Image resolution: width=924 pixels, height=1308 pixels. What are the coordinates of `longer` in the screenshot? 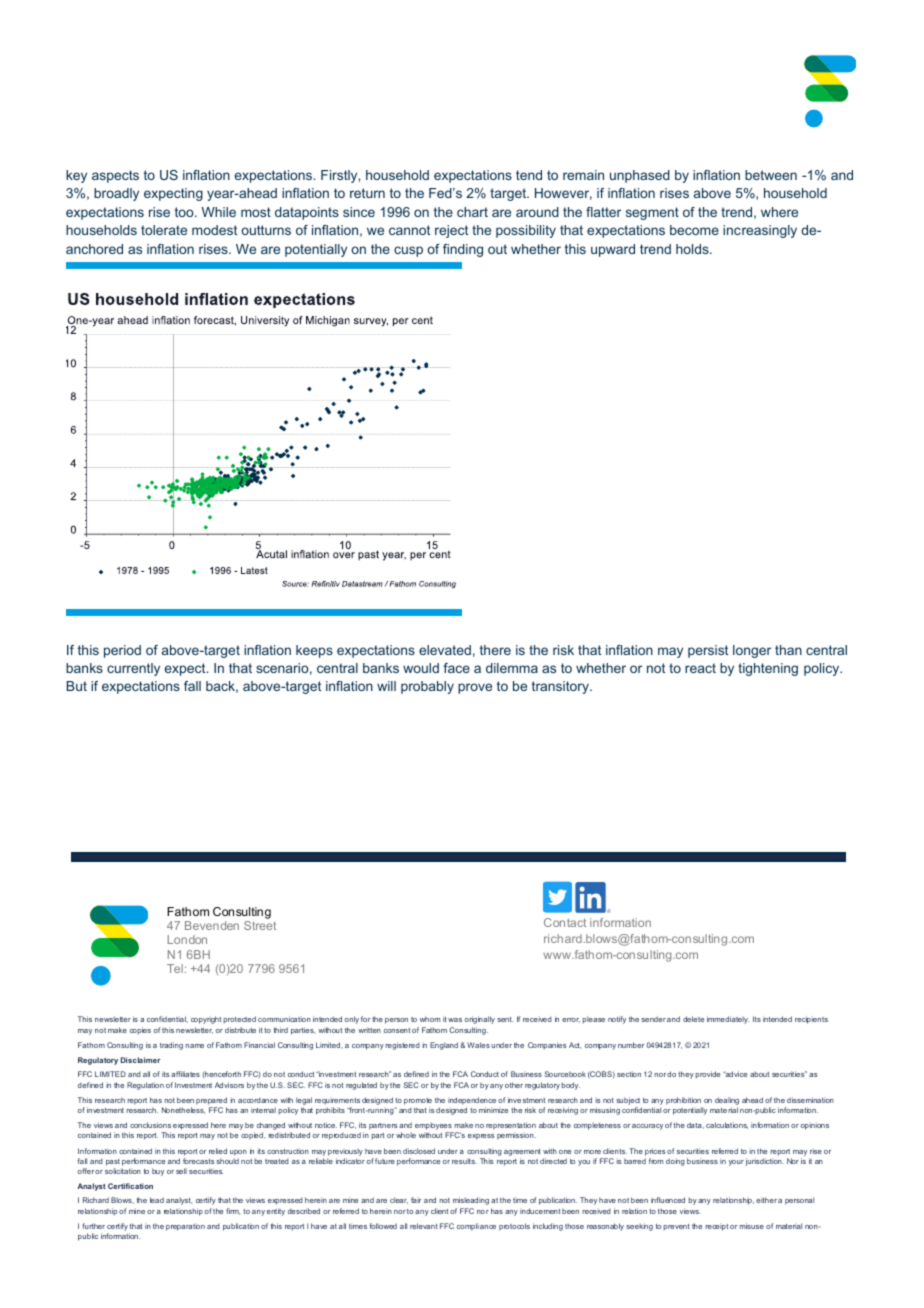 It's located at (752, 651).
